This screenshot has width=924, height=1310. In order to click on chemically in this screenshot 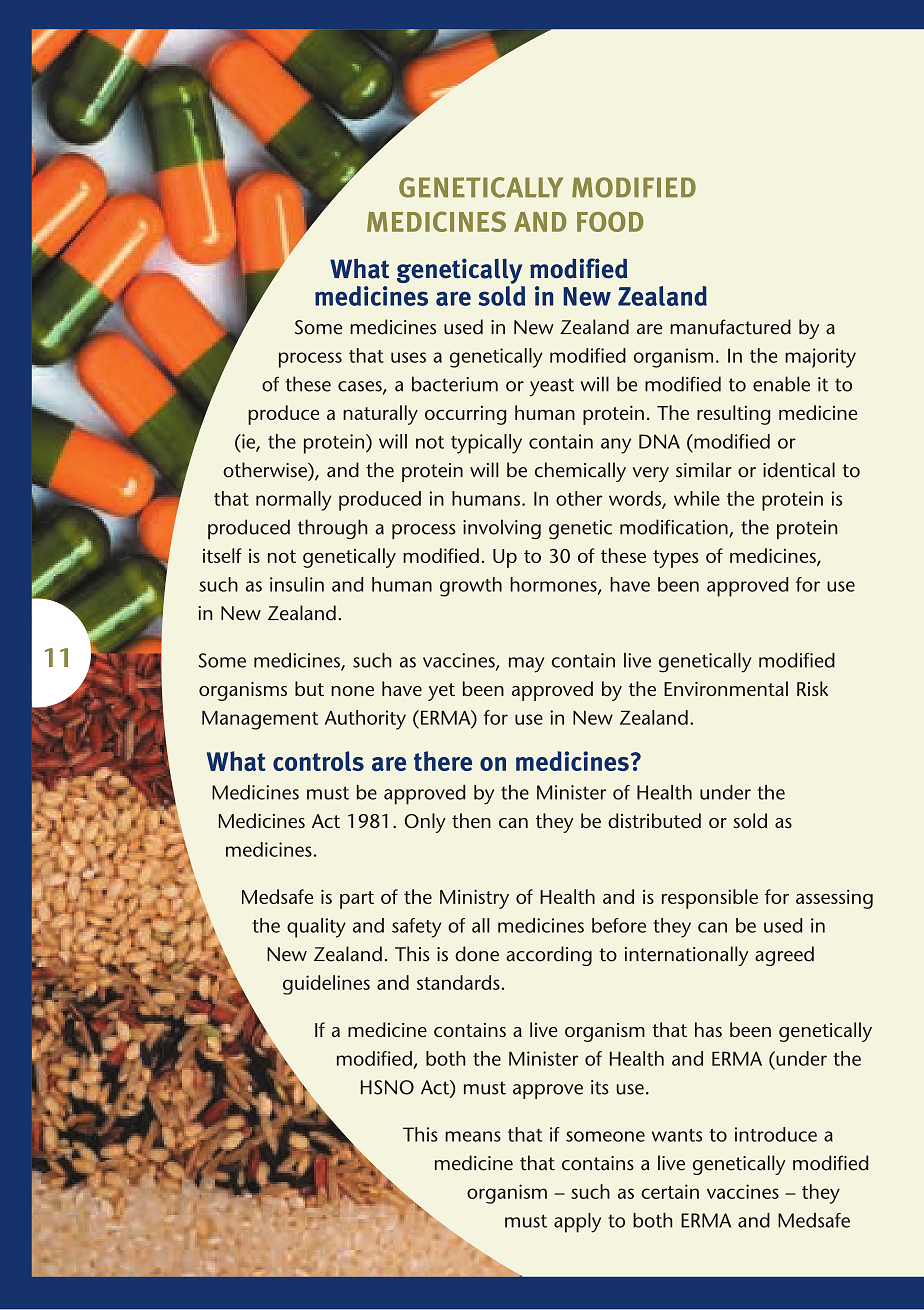, I will do `click(580, 472)`.
